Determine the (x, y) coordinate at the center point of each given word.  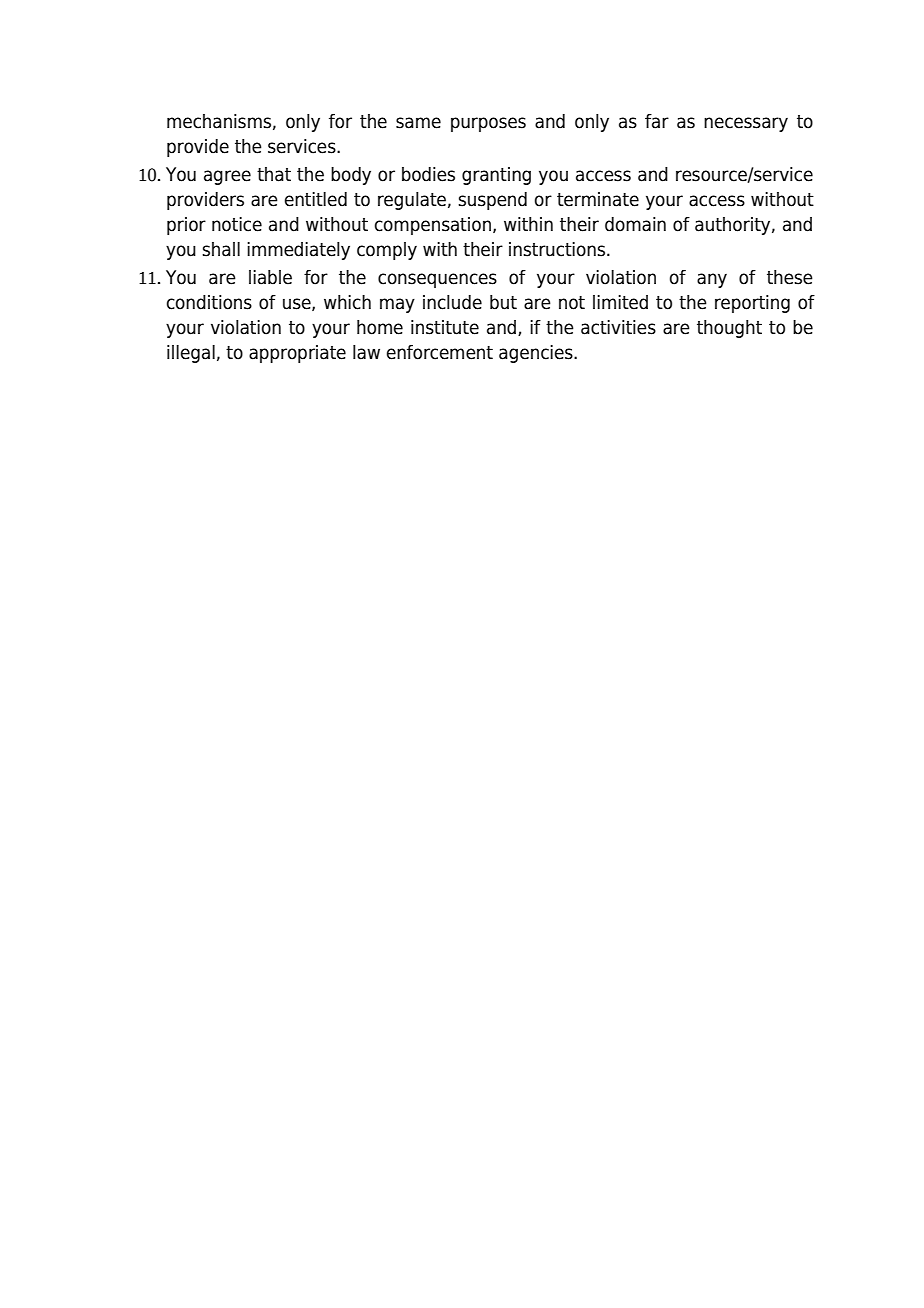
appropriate (297, 354)
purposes (488, 124)
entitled (316, 199)
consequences (437, 280)
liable (270, 277)
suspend (492, 201)
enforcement (440, 352)
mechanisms (219, 121)
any (712, 280)
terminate (598, 199)
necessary (746, 124)
